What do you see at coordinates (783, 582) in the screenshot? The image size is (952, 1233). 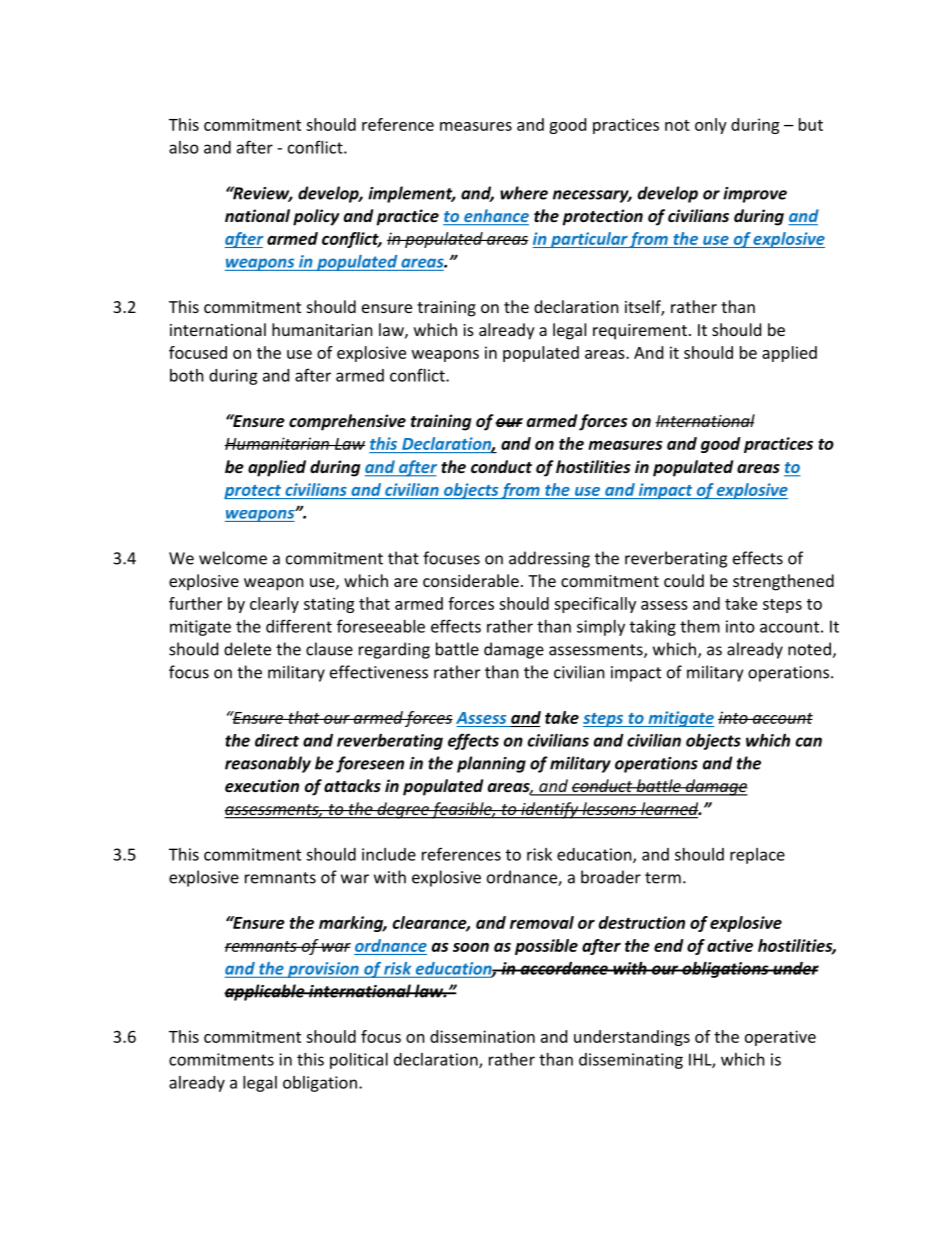 I see `strengthened` at bounding box center [783, 582].
